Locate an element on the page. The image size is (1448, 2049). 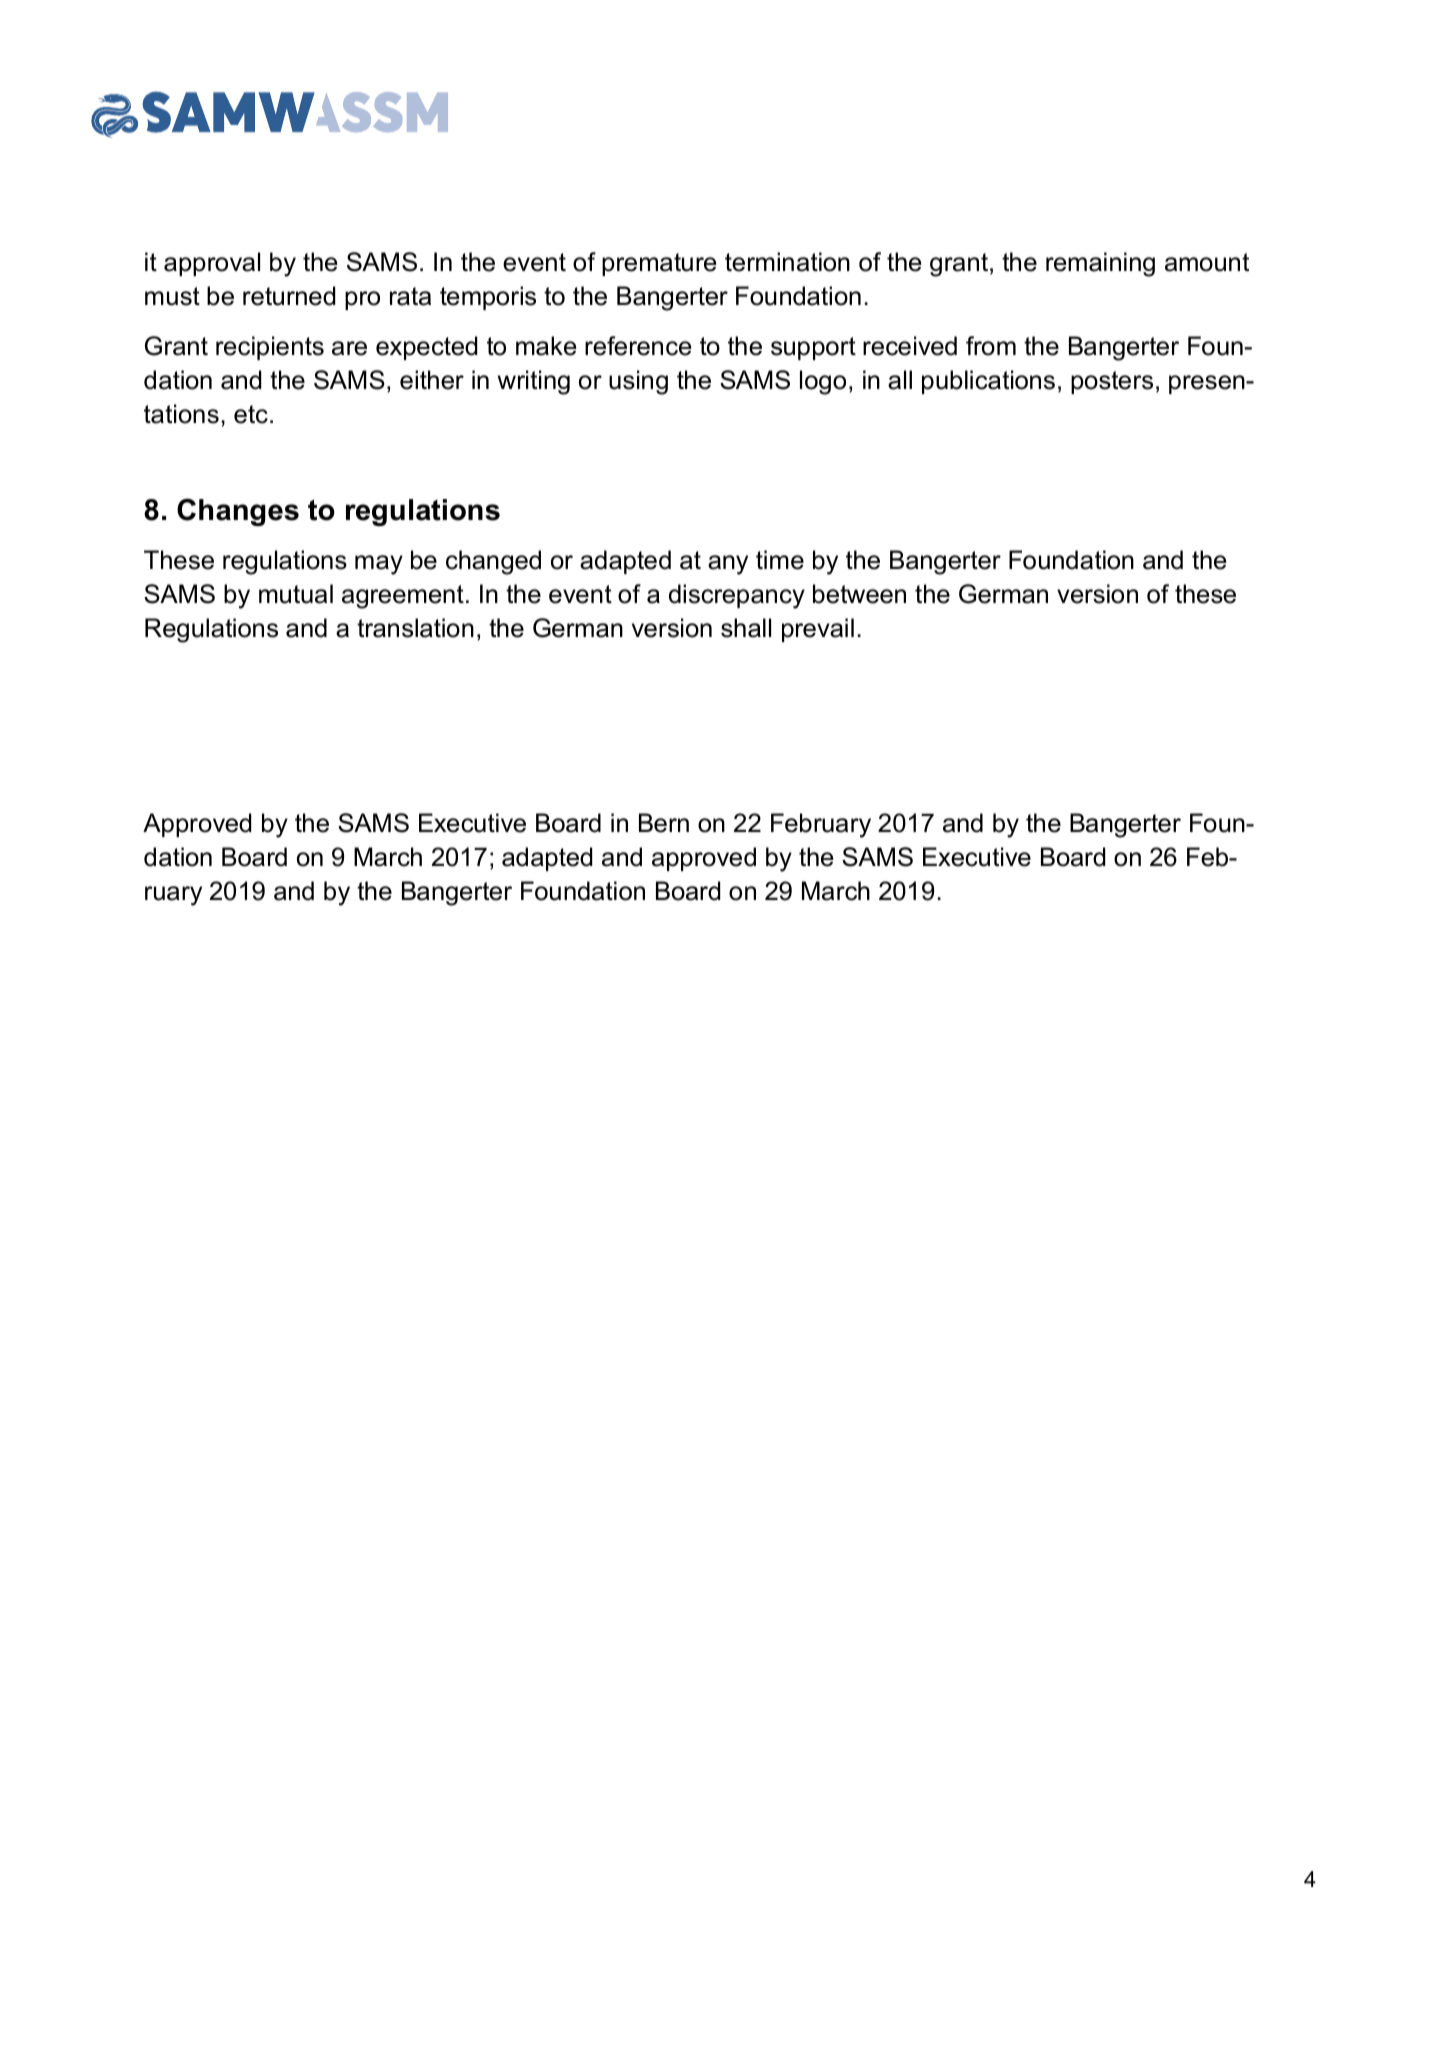
remaining is located at coordinates (1100, 264).
